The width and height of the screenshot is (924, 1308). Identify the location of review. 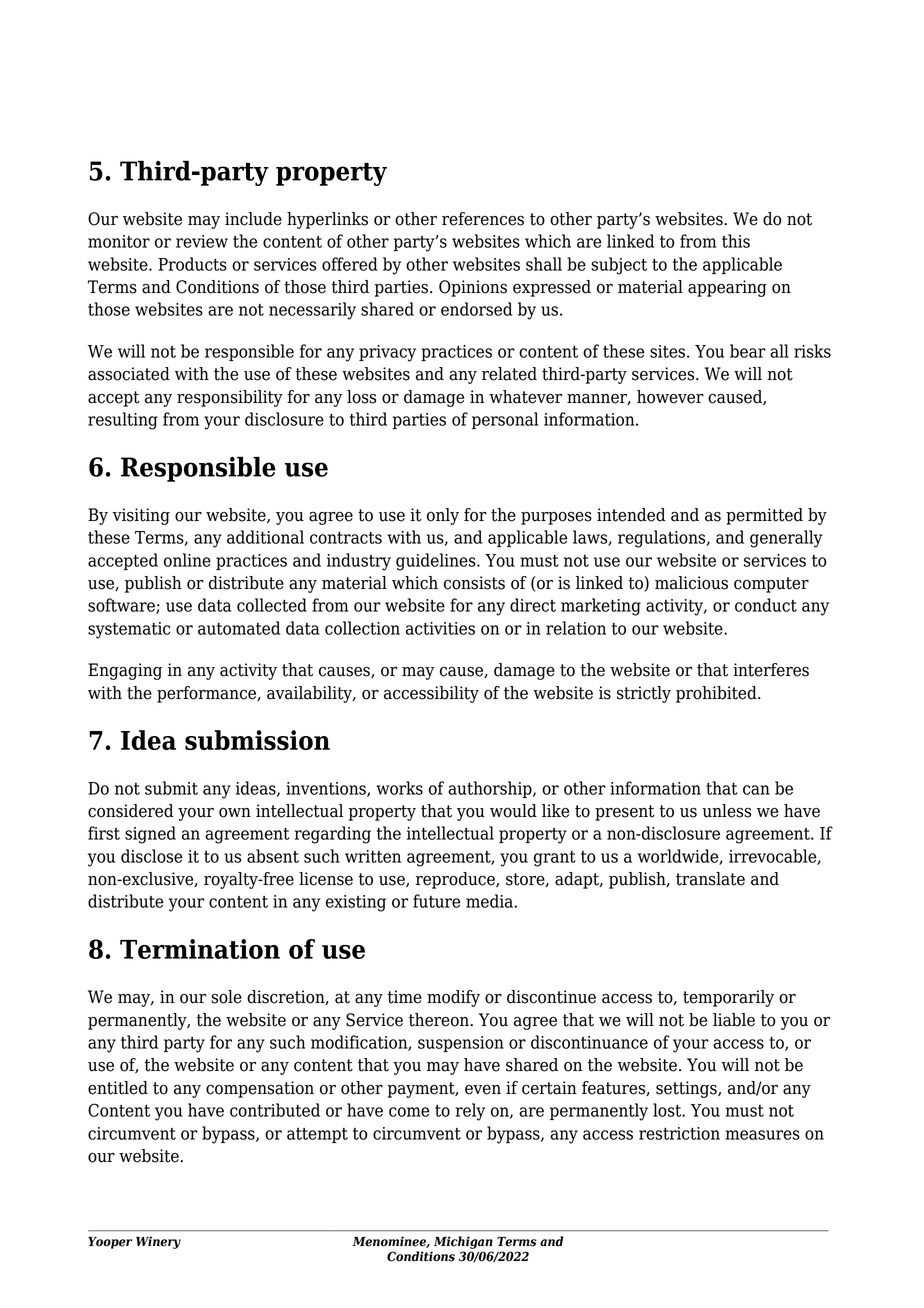
(202, 241).
